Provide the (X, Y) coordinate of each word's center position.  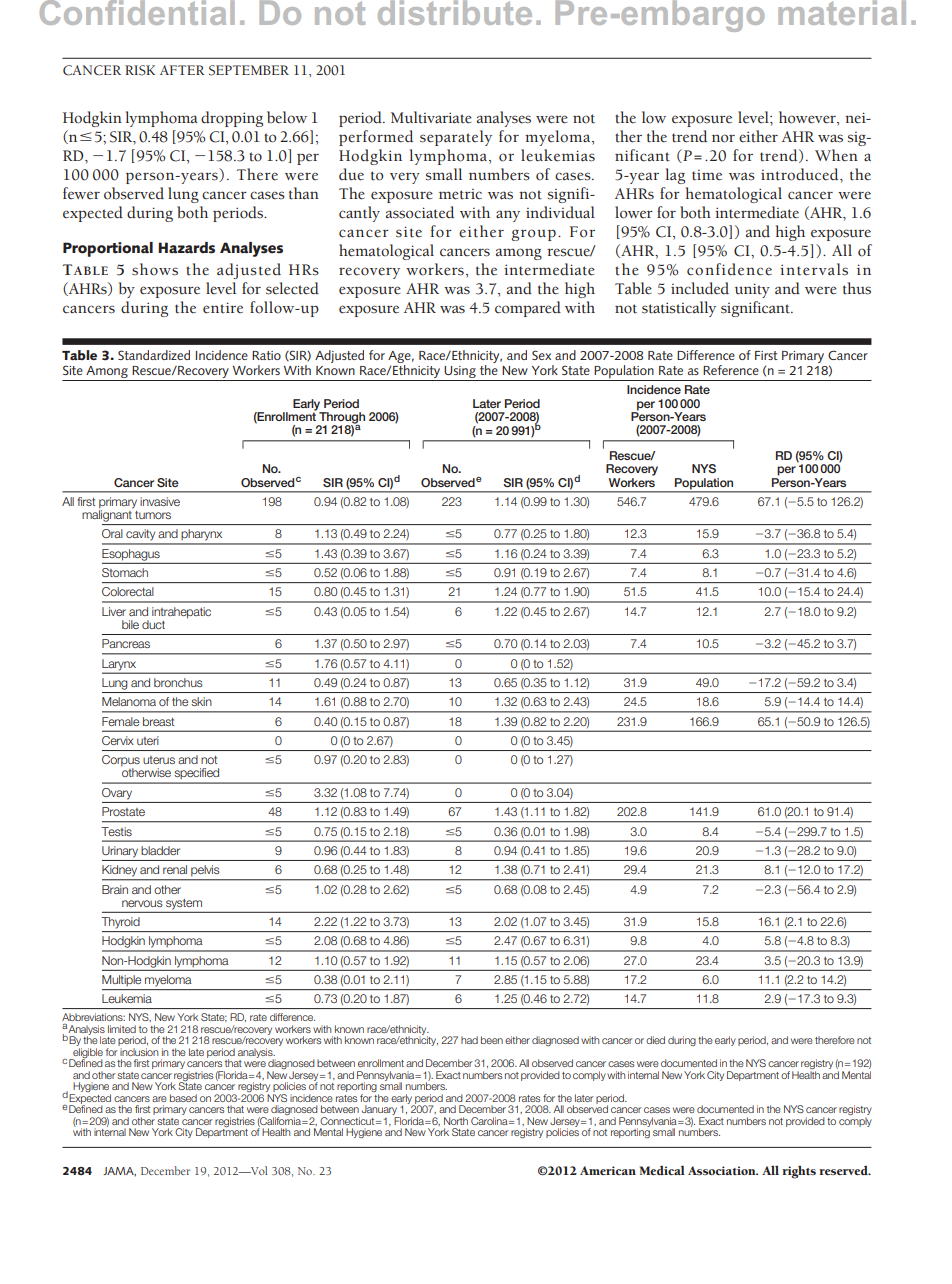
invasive (160, 501)
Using (460, 372)
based (183, 1098)
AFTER (182, 70)
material (842, 12)
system (184, 904)
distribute (455, 12)
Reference (731, 370)
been (492, 1040)
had (469, 1040)
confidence (729, 269)
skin (201, 701)
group (534, 235)
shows (155, 269)
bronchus (178, 682)
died (655, 1040)
